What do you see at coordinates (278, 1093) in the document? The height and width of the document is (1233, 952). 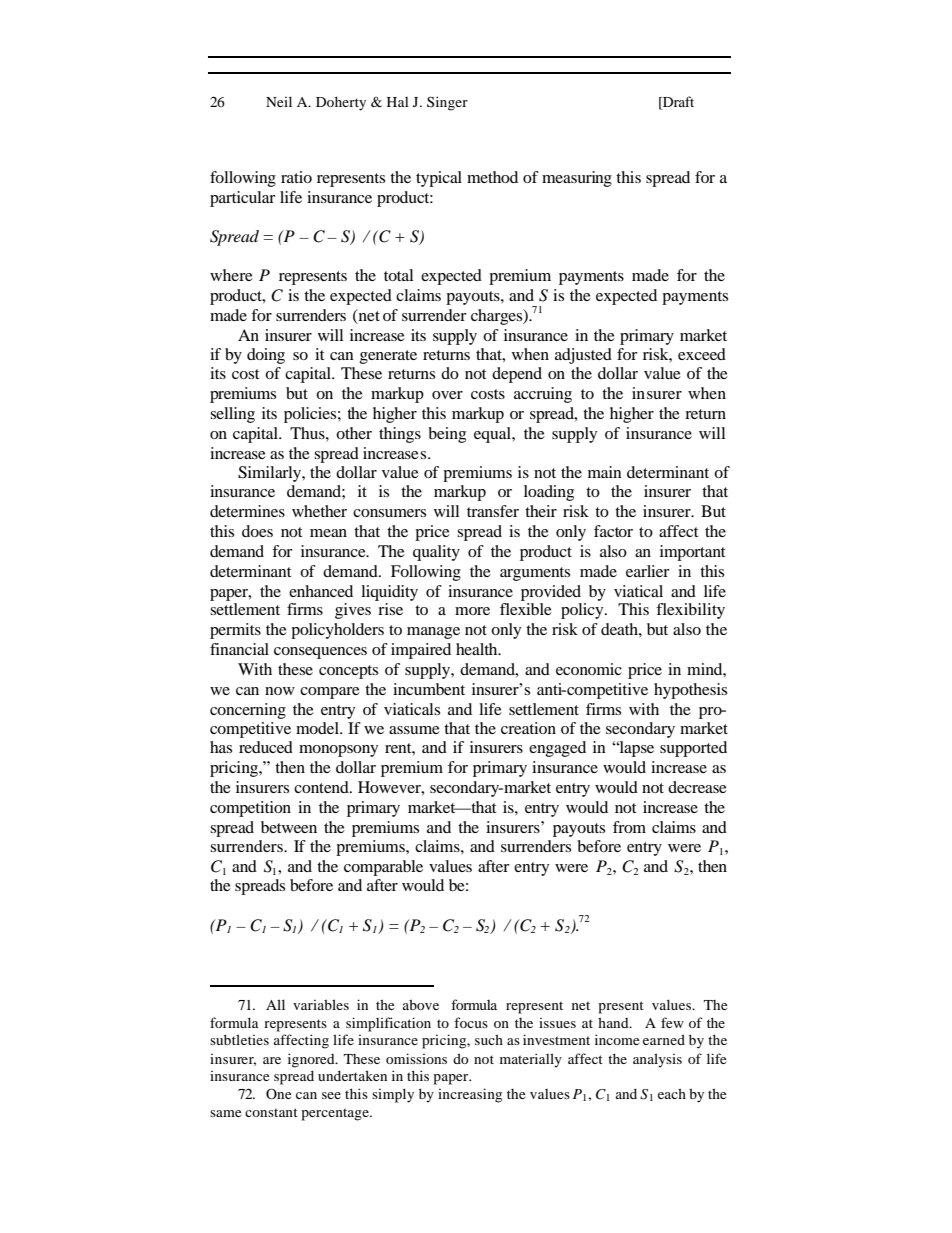 I see `One` at bounding box center [278, 1093].
